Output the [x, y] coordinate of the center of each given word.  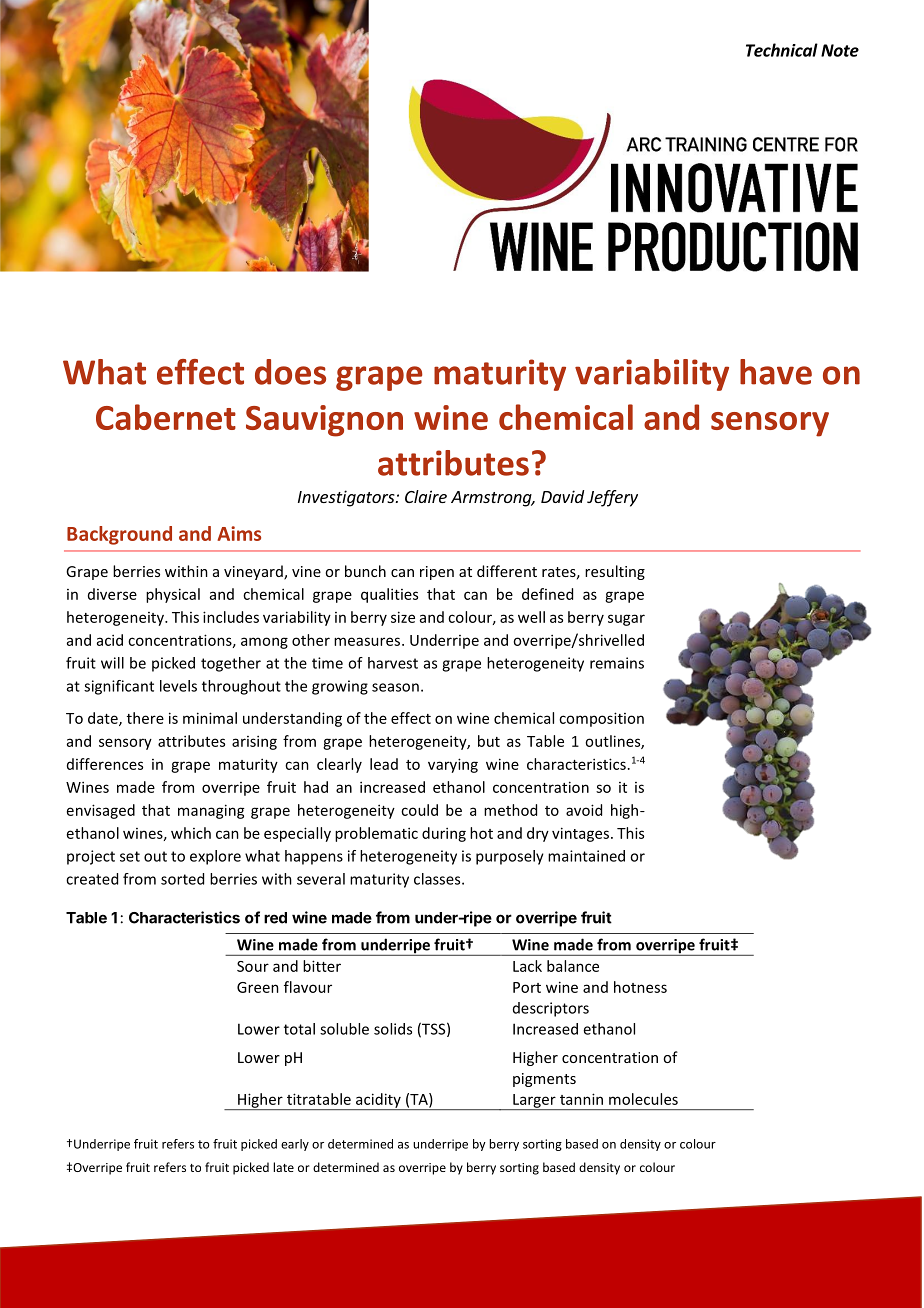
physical [173, 595]
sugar [626, 620]
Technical [782, 50]
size [403, 617]
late [283, 1167]
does [290, 372]
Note [840, 50]
